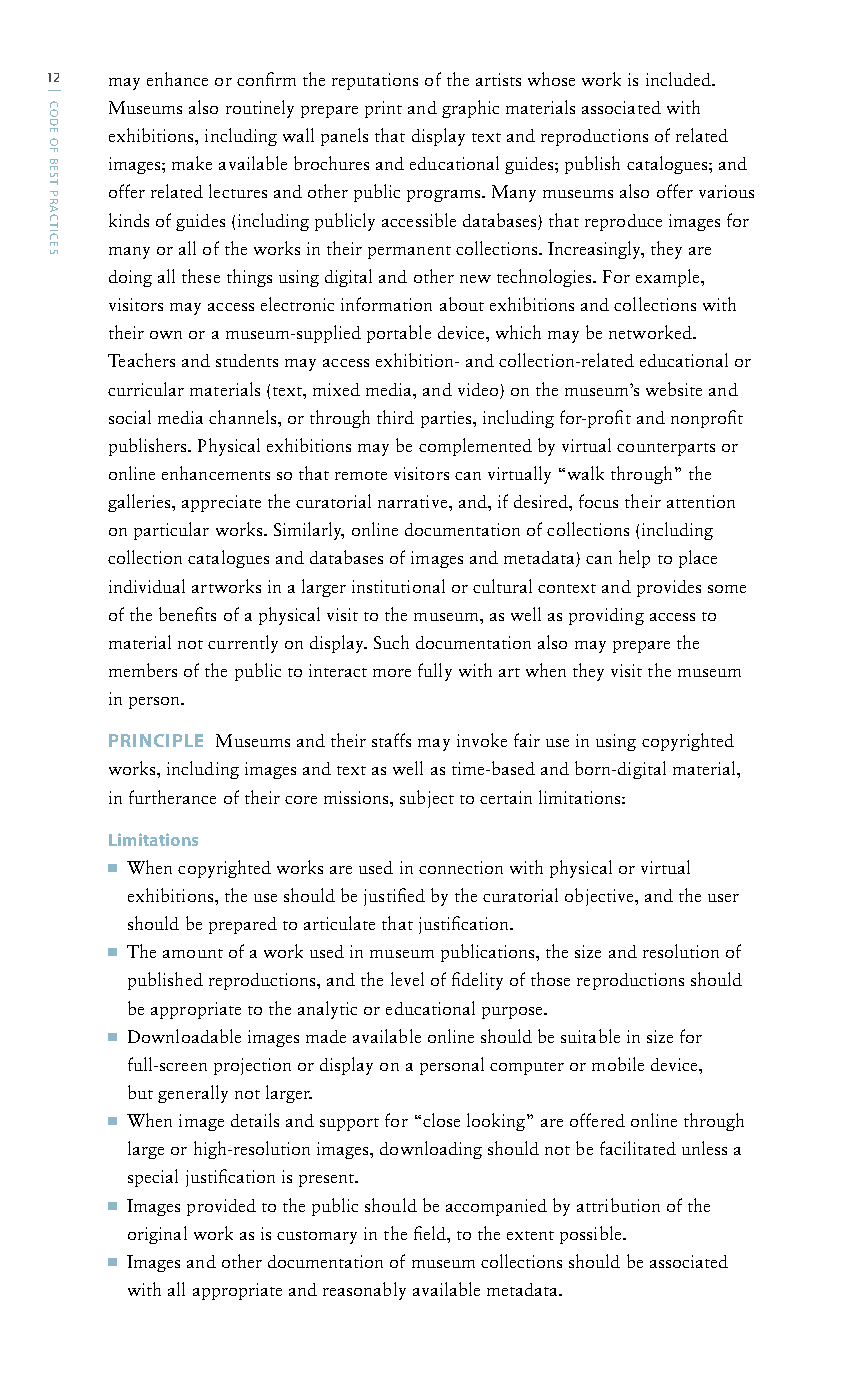  Describe the element at coordinates (221, 503) in the image. I see `appreciate` at that location.
